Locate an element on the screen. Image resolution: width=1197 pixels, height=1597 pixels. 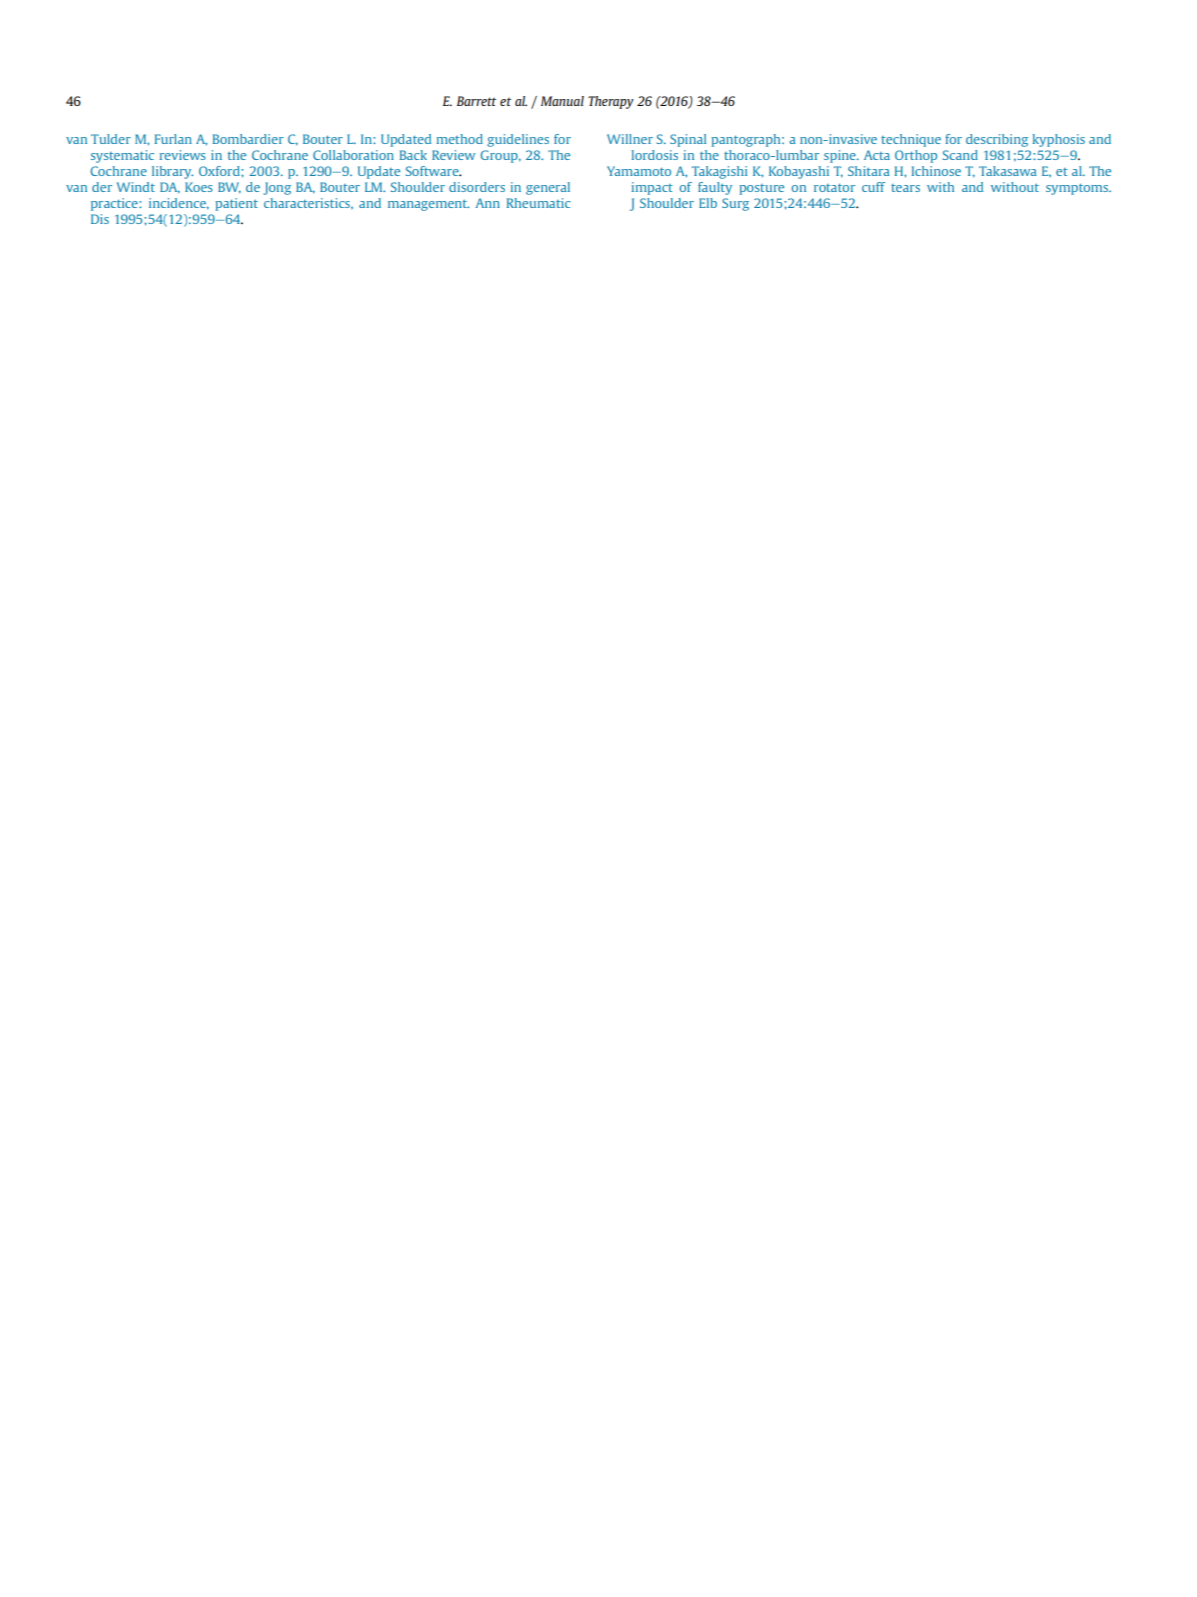
Surg is located at coordinates (735, 204).
